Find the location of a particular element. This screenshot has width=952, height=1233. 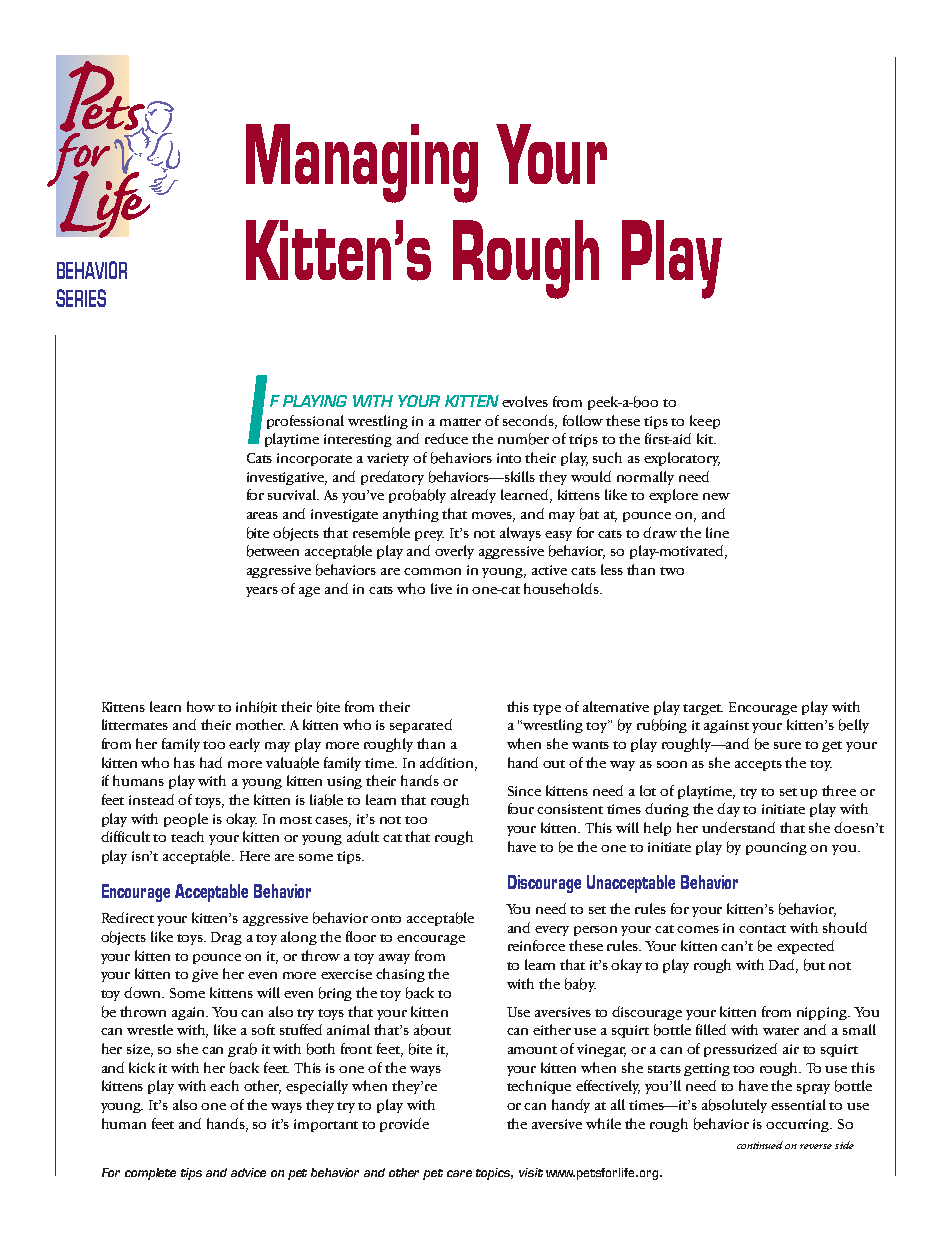

SERIES is located at coordinates (81, 298).
